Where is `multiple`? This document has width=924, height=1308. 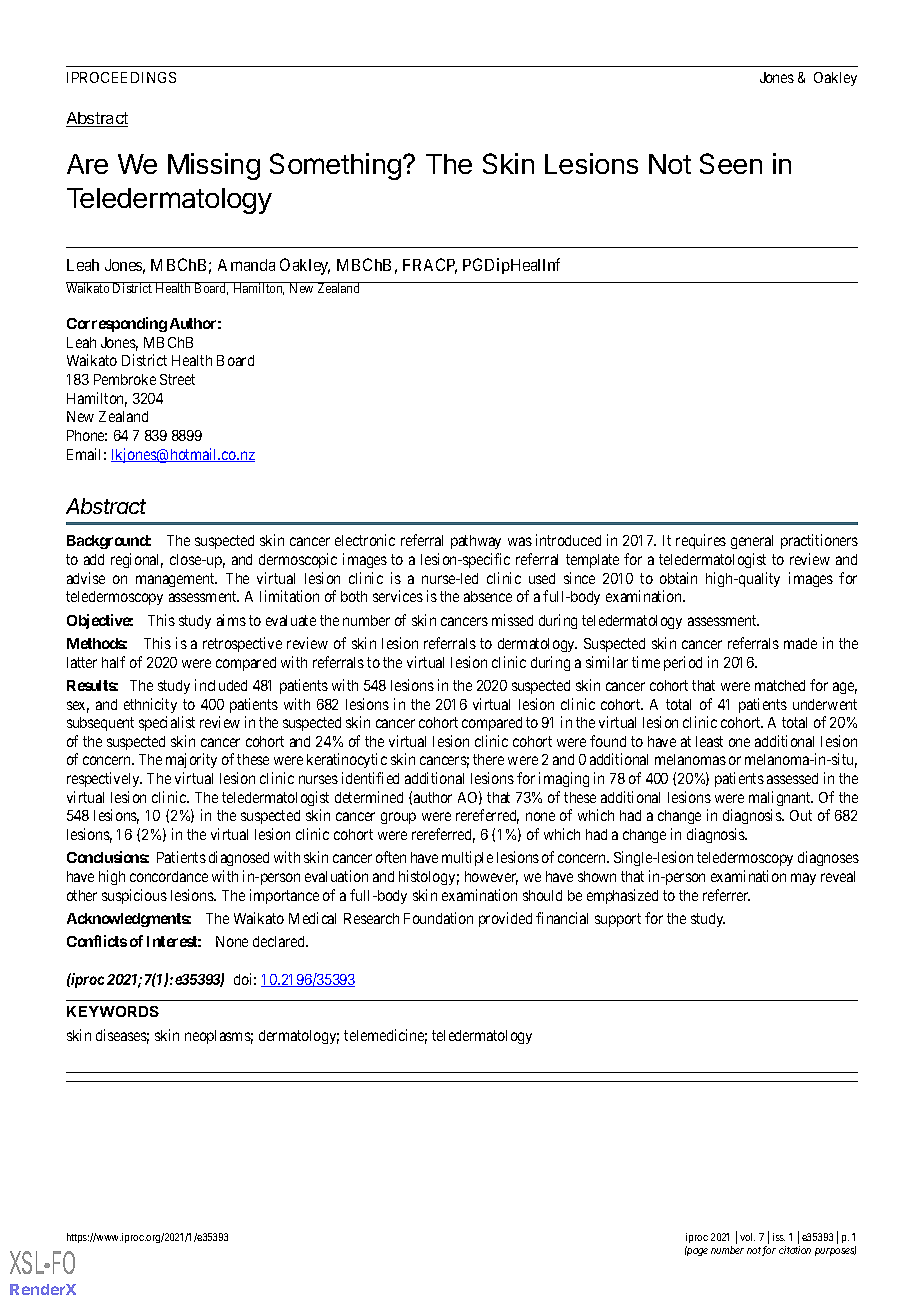
multiple is located at coordinates (467, 858).
